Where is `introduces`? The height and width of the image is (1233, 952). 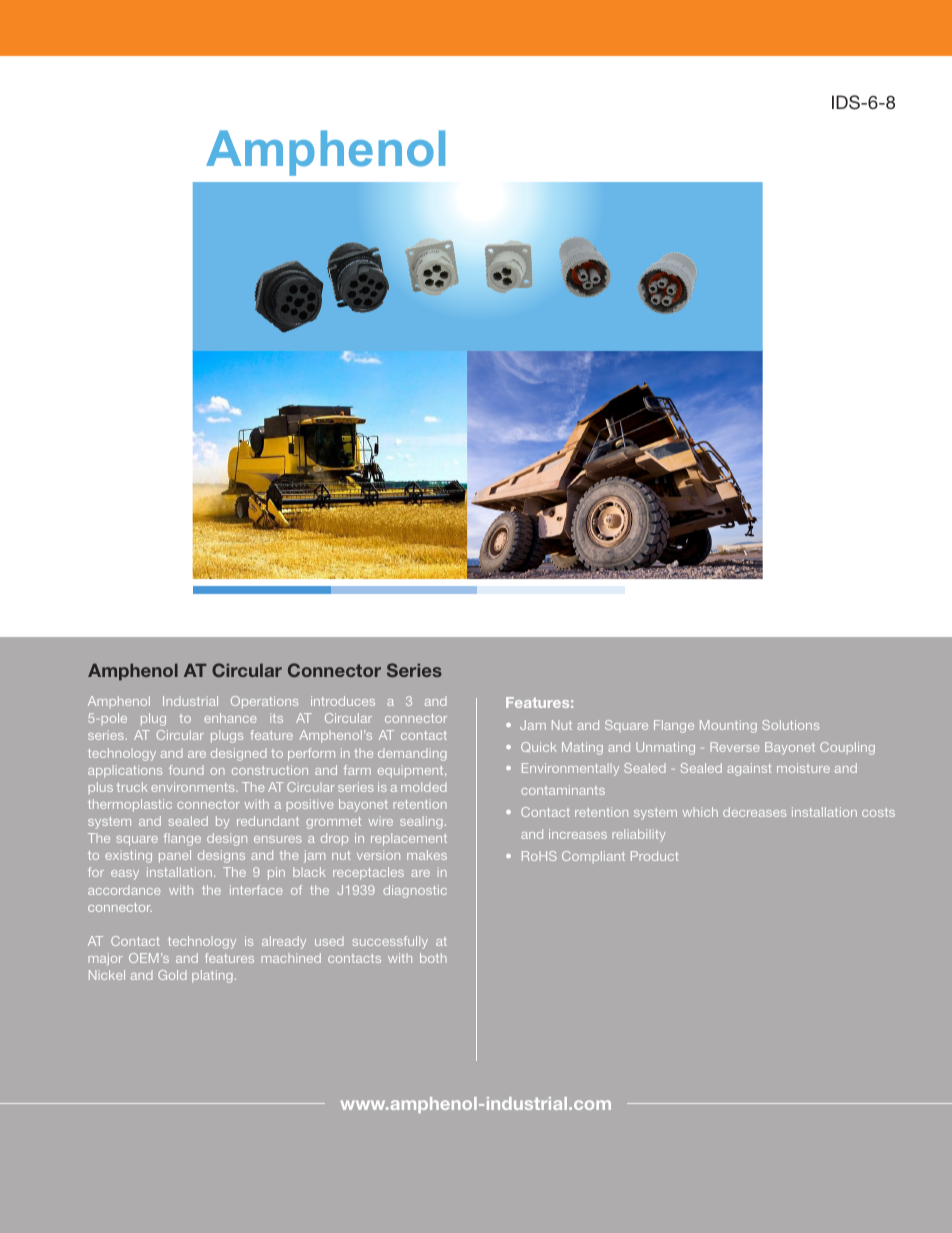 introduces is located at coordinates (343, 701).
